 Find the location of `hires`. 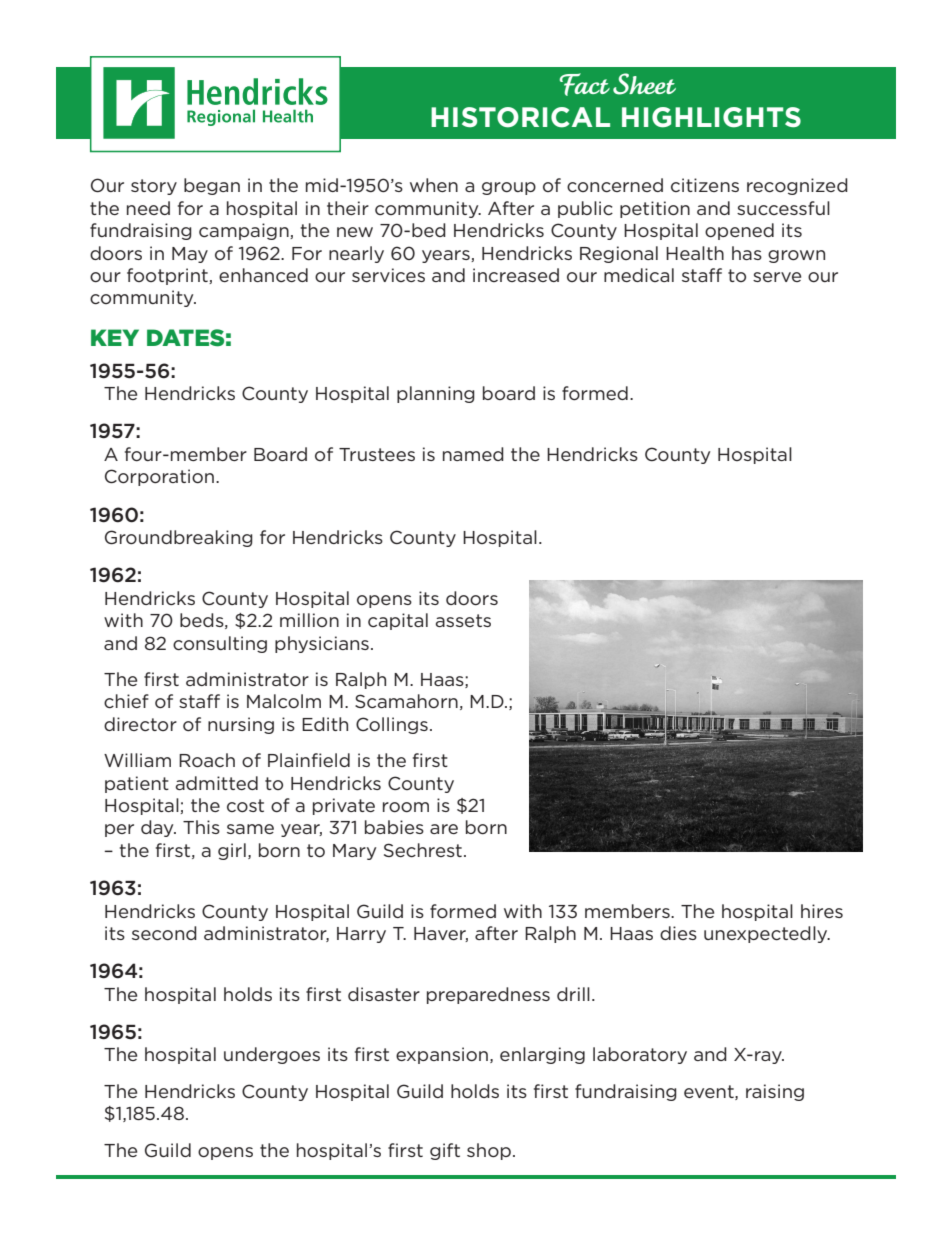

hires is located at coordinates (822, 911).
